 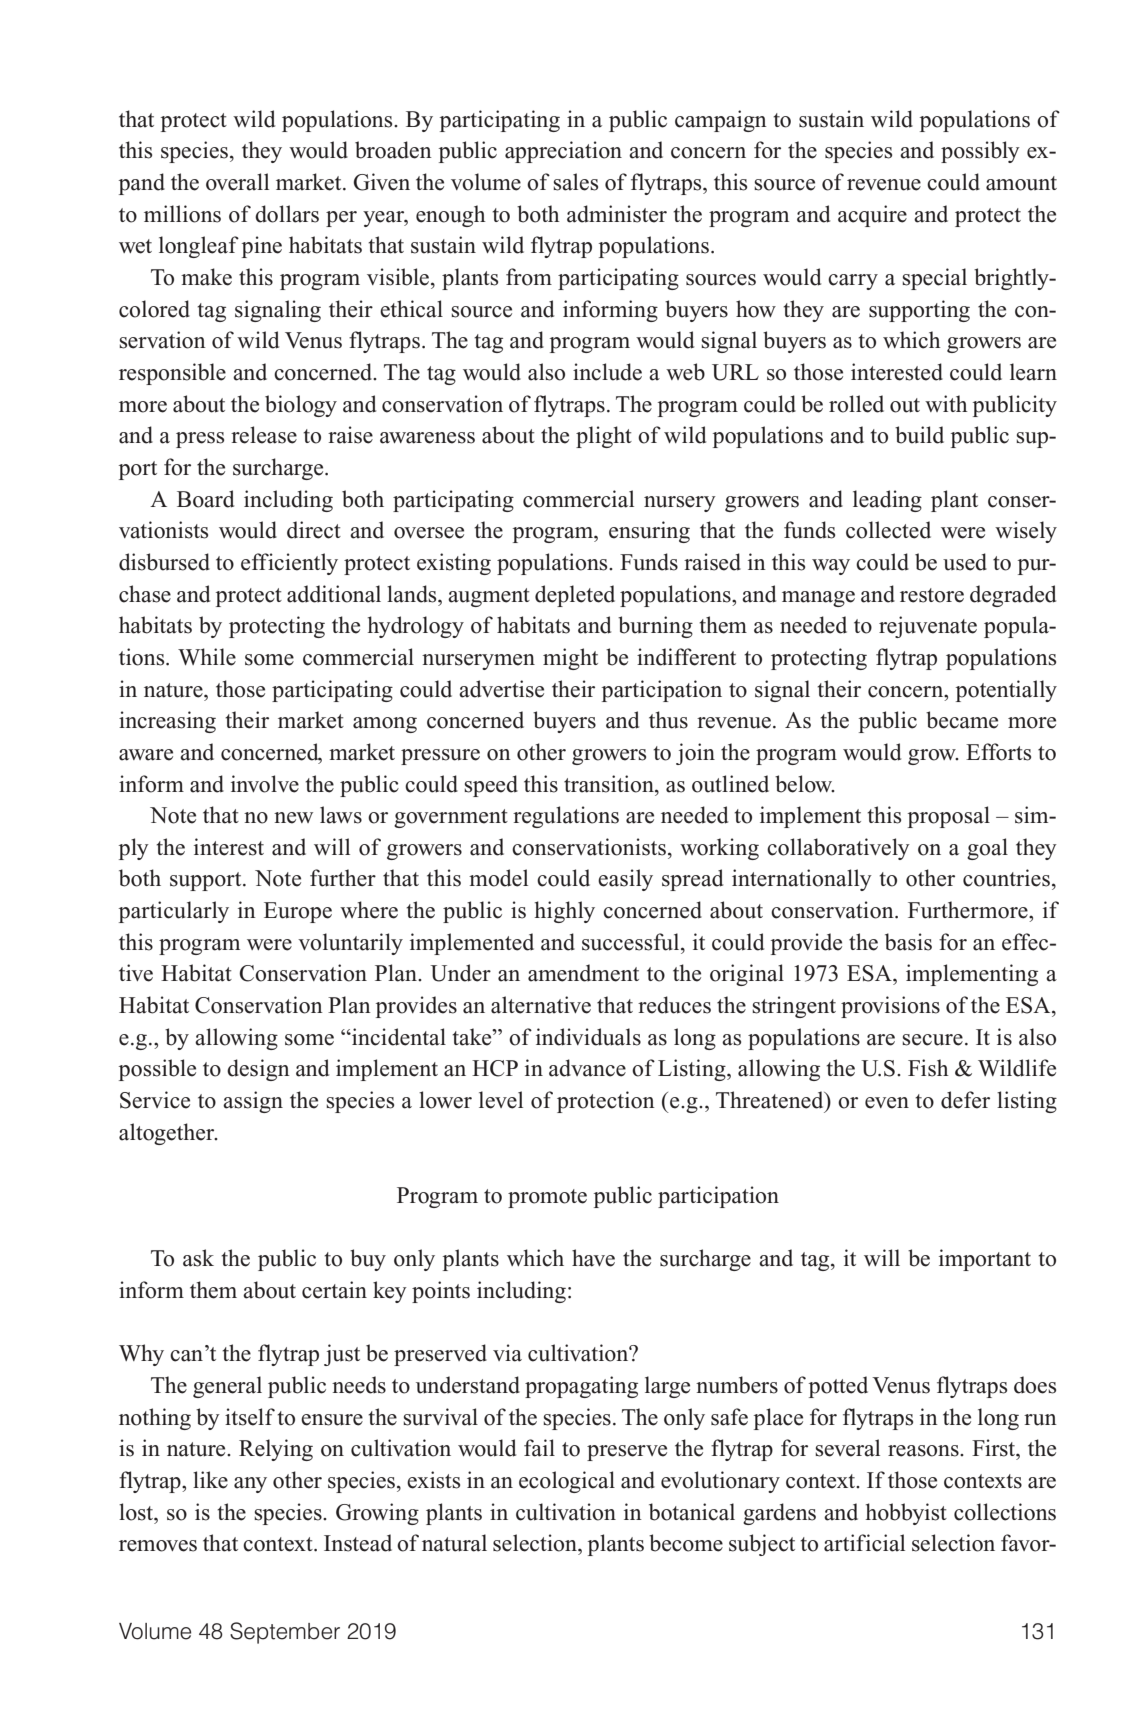 I want to click on assign, so click(x=253, y=1102).
